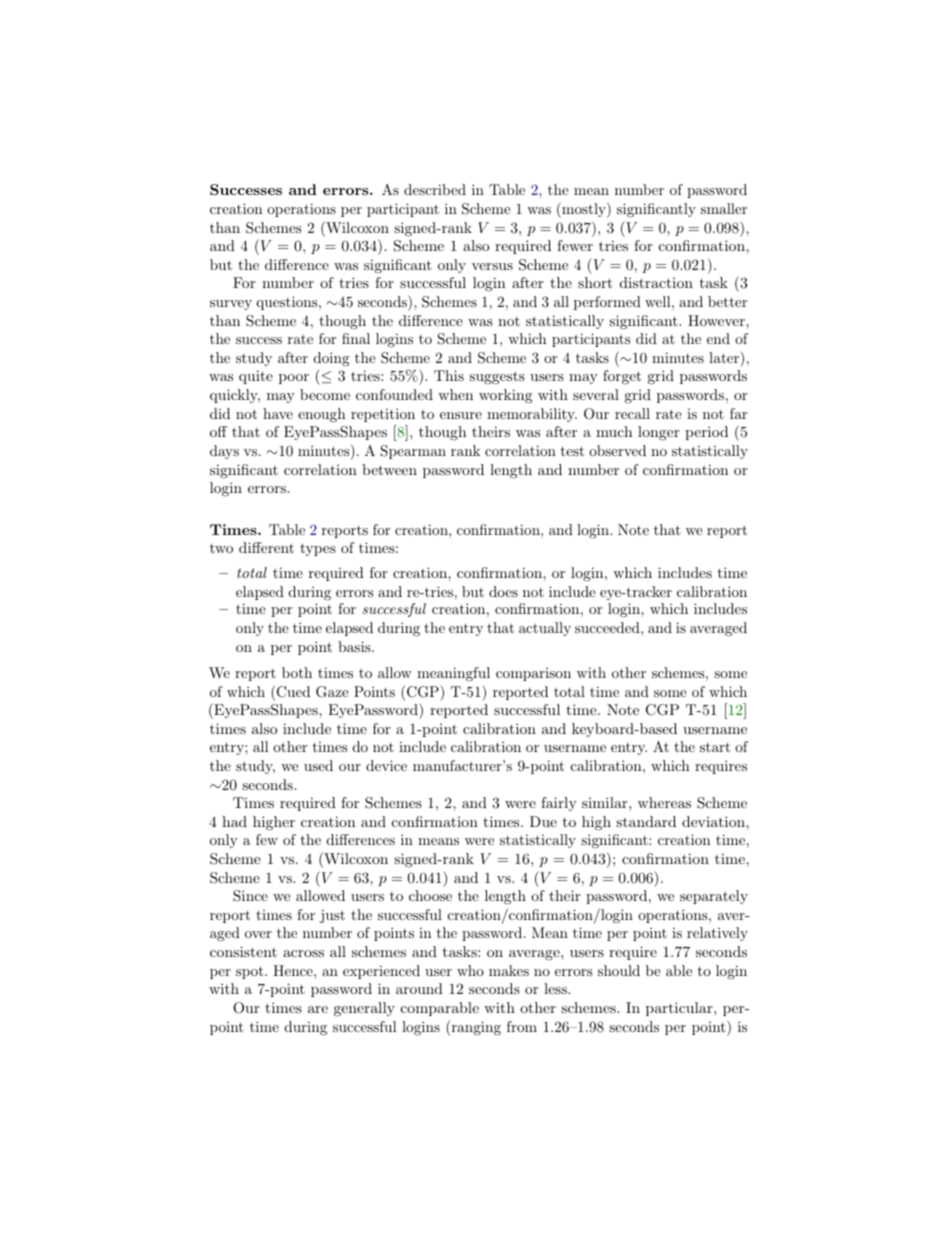 The image size is (952, 1233). Describe the element at coordinates (413, 452) in the document. I see `Spearman` at that location.
